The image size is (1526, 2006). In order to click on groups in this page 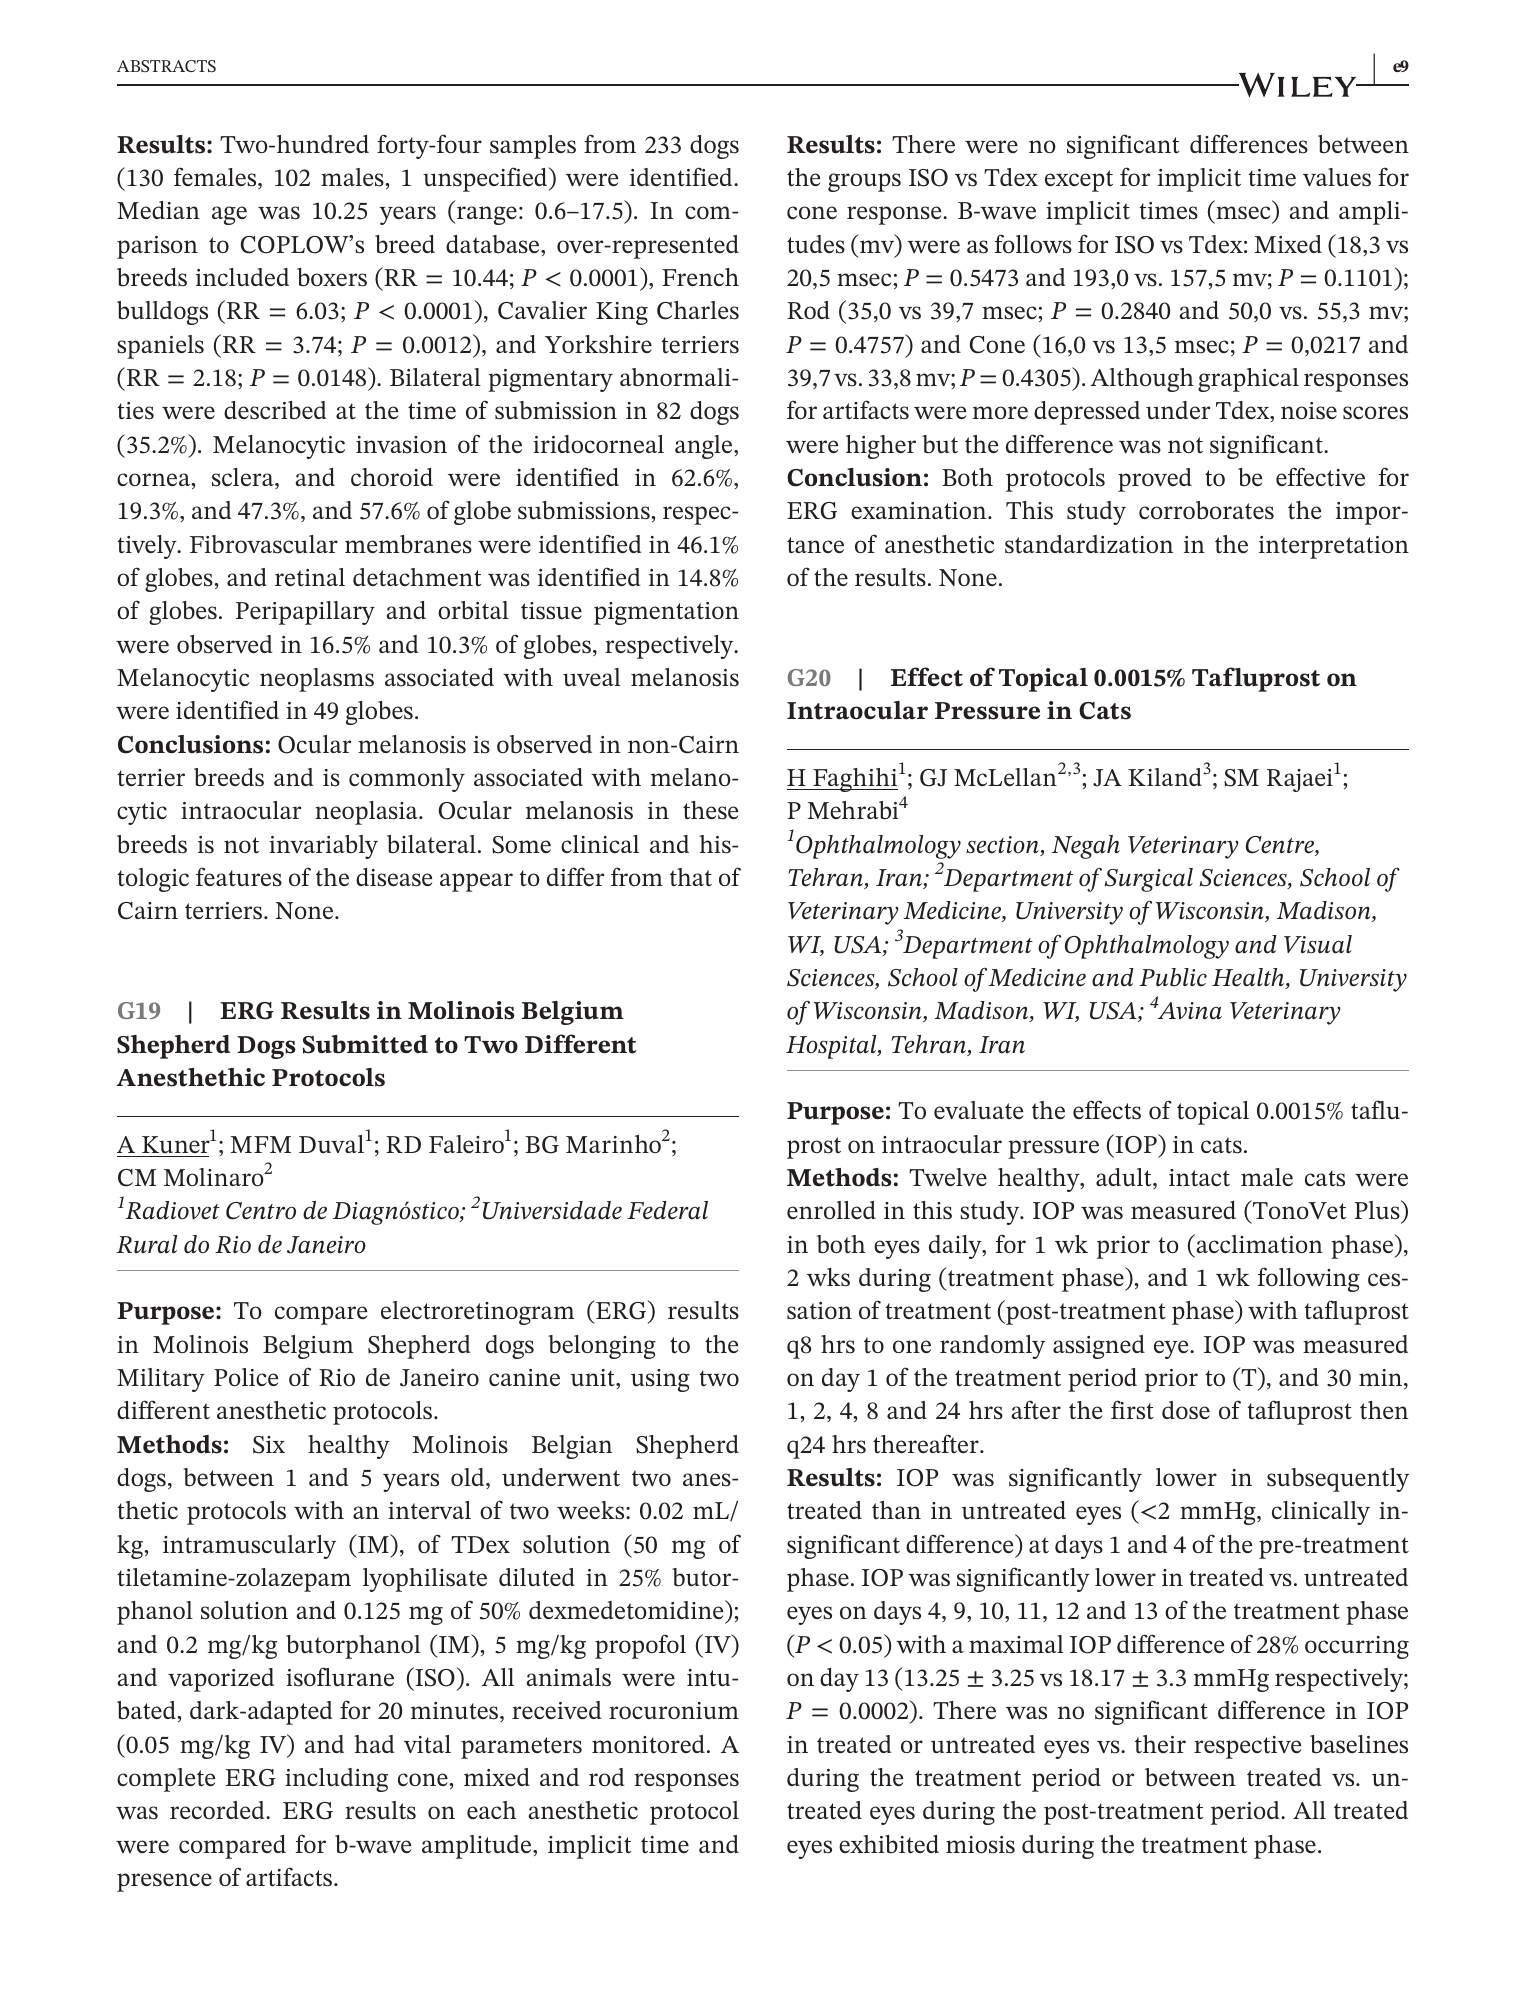, I will do `click(864, 182)`.
